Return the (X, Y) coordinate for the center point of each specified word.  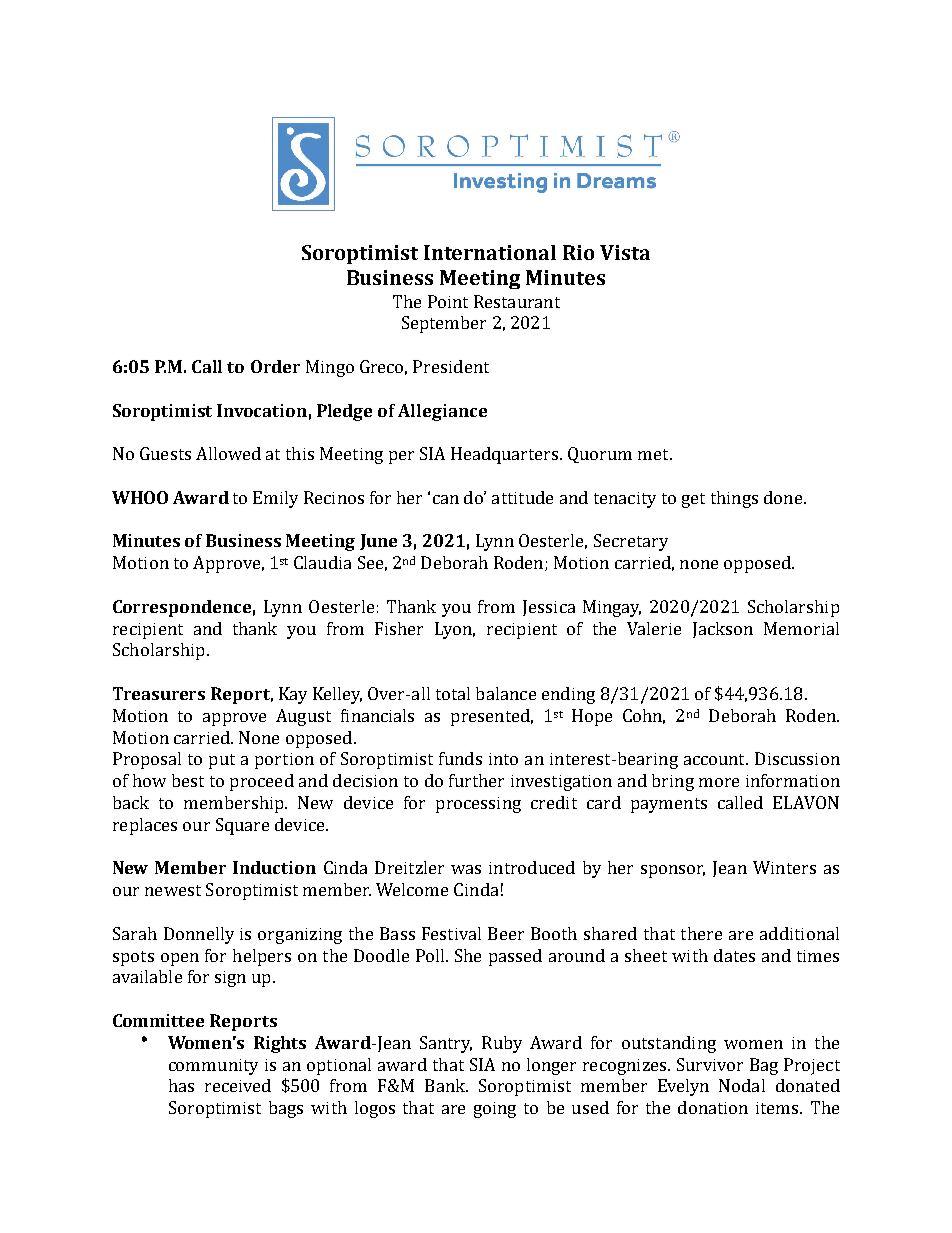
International (490, 252)
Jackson (723, 630)
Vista (625, 252)
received (238, 1085)
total (453, 693)
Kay (293, 695)
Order (275, 366)
